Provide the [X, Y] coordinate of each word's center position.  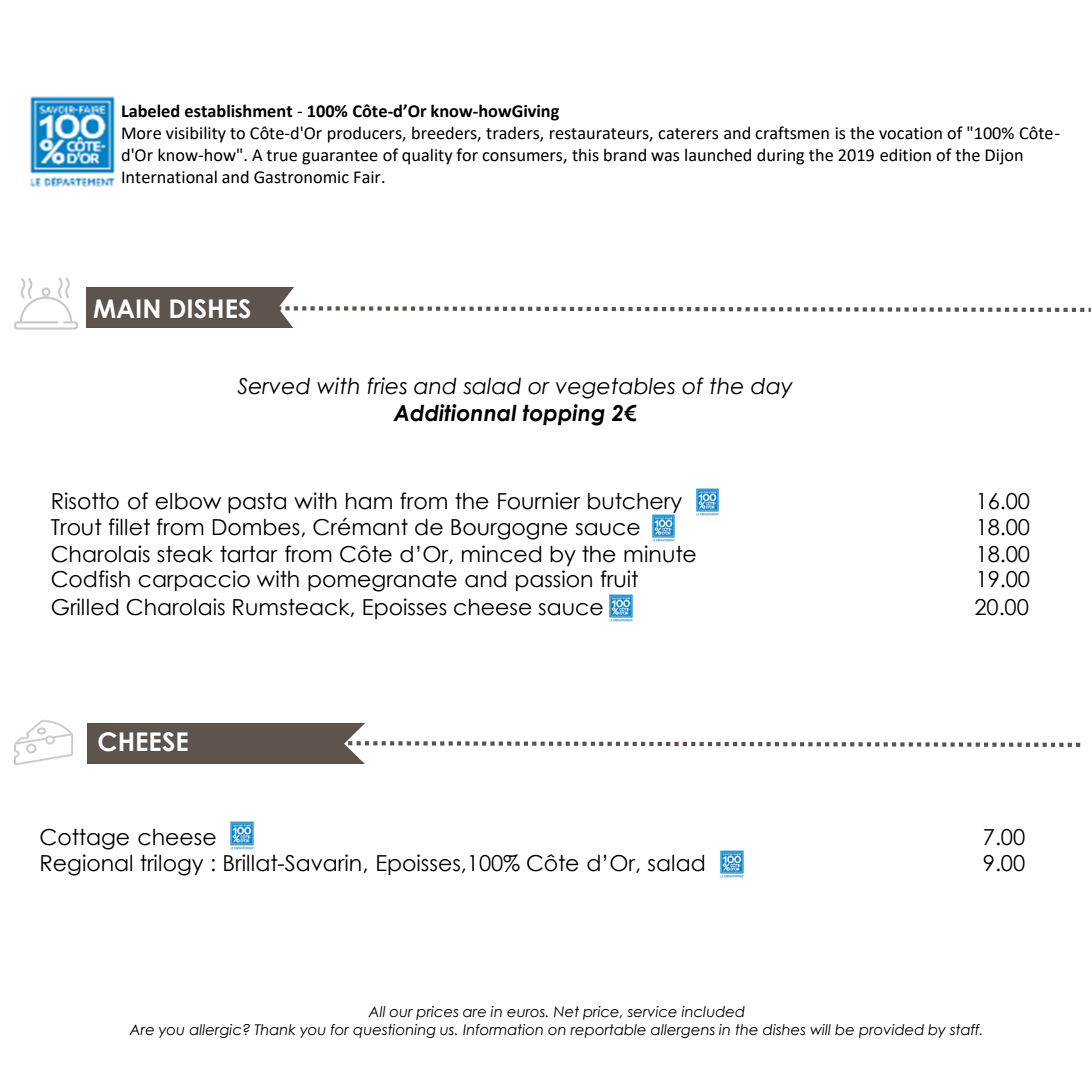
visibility [196, 134]
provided [891, 1031]
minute [660, 554]
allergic [216, 1031]
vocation [910, 133]
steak [185, 554]
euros [527, 1013]
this [585, 155]
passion [554, 580]
